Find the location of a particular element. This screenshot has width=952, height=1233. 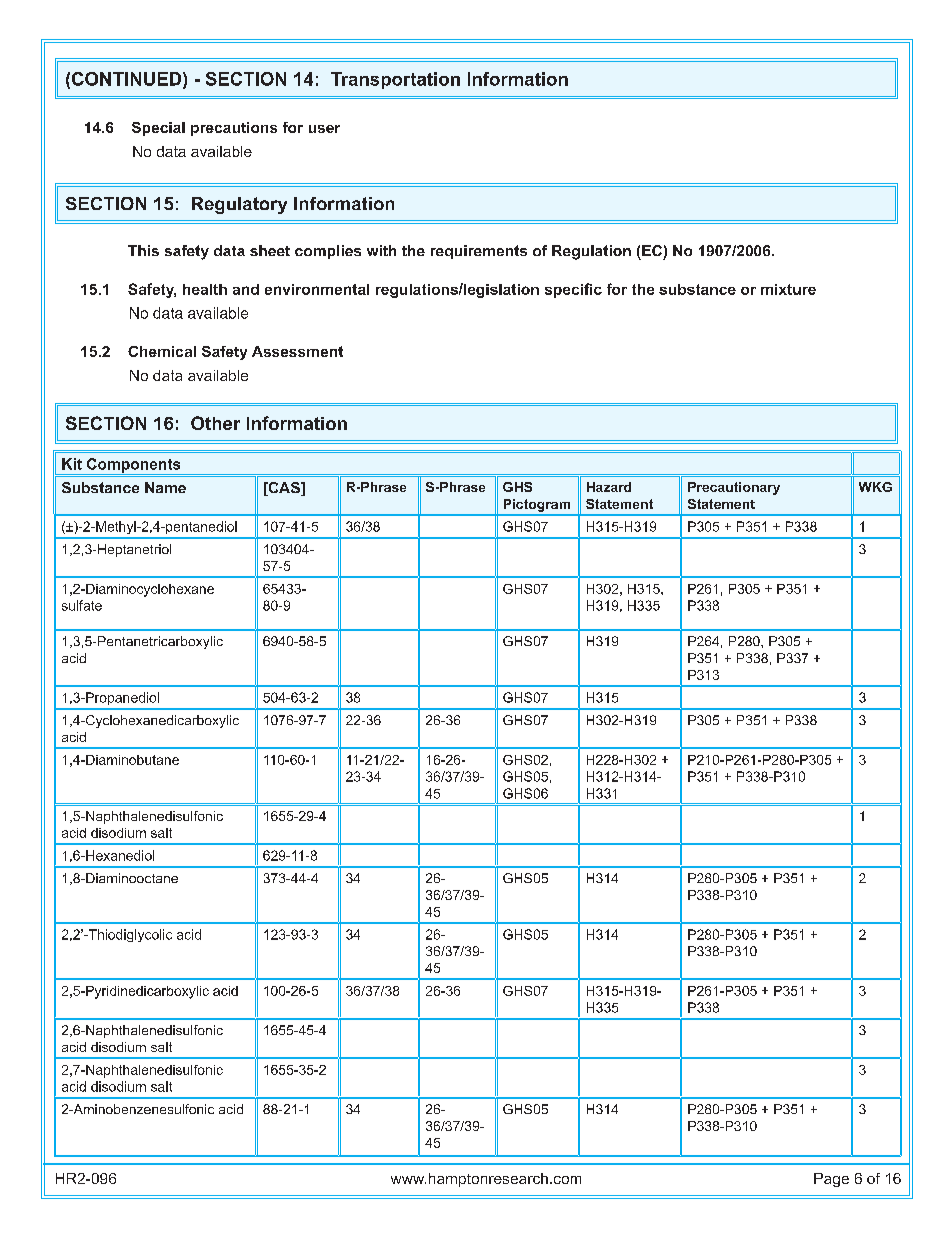

specific is located at coordinates (573, 290).
